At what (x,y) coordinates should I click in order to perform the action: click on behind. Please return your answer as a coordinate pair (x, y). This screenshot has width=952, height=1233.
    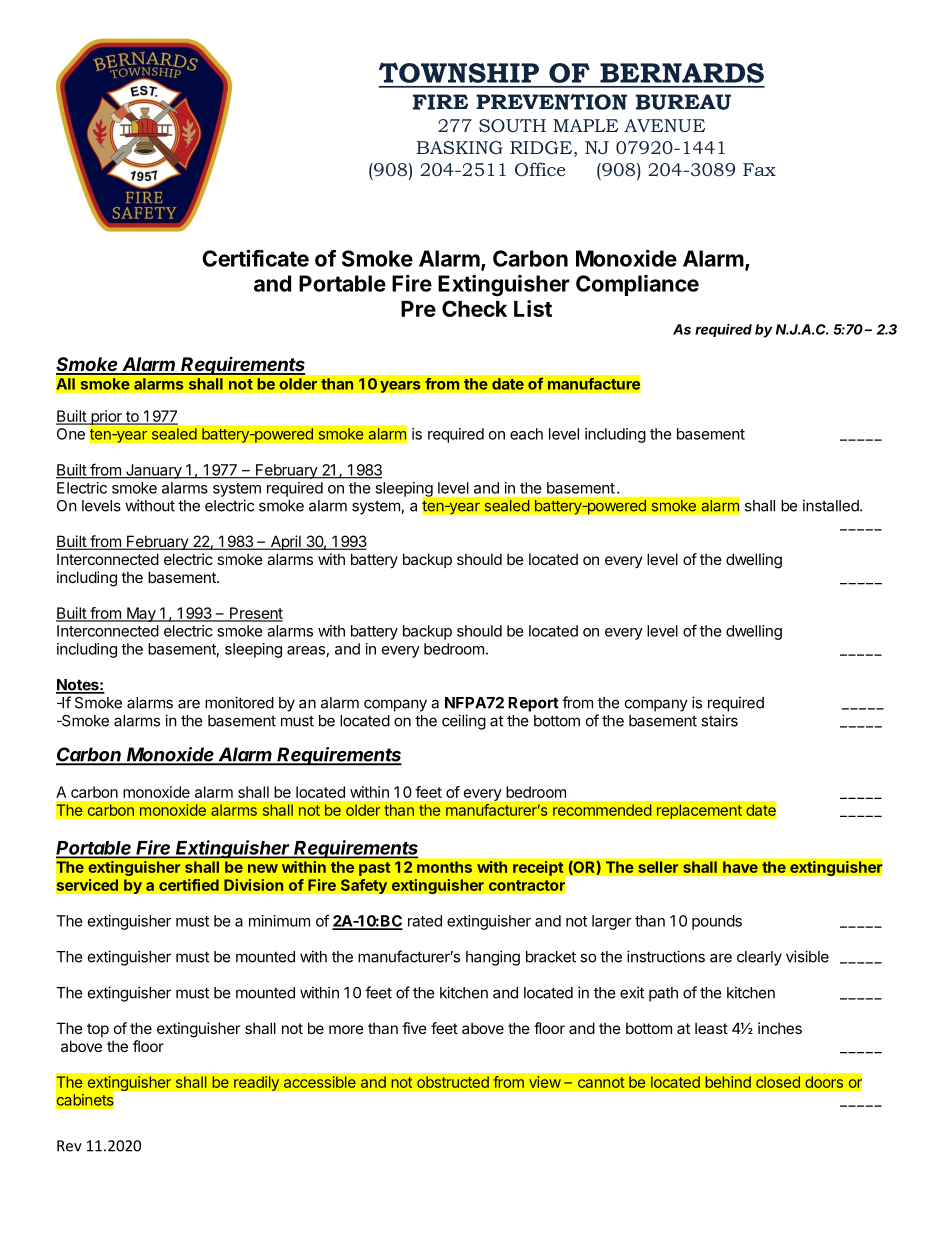
    Looking at the image, I should click on (728, 1082).
